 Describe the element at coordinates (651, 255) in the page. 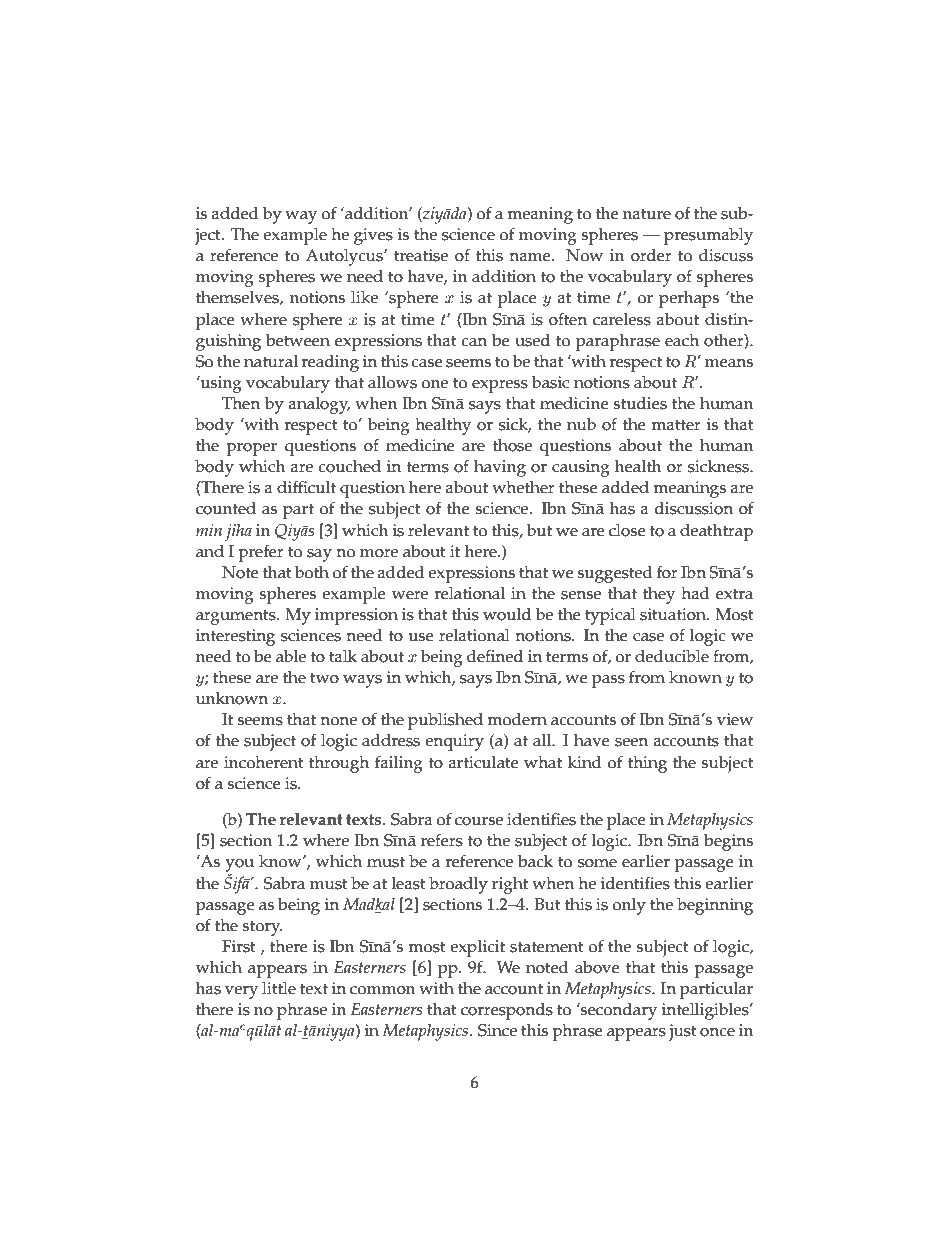

I see `order` at that location.
